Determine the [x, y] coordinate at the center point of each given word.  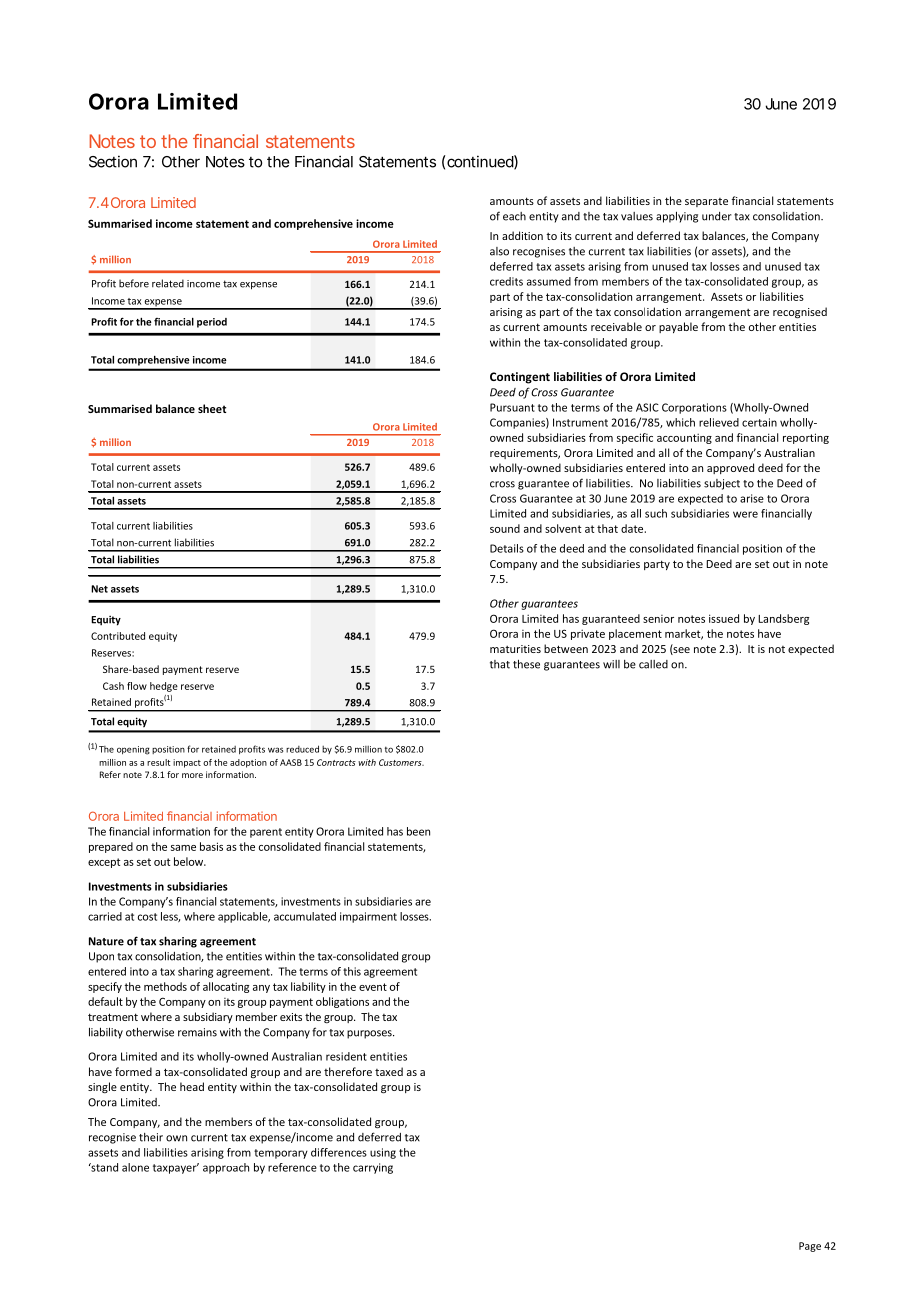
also [499, 251]
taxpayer [176, 1168]
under [717, 216]
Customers [401, 762]
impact [187, 763]
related [168, 283]
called [653, 664]
